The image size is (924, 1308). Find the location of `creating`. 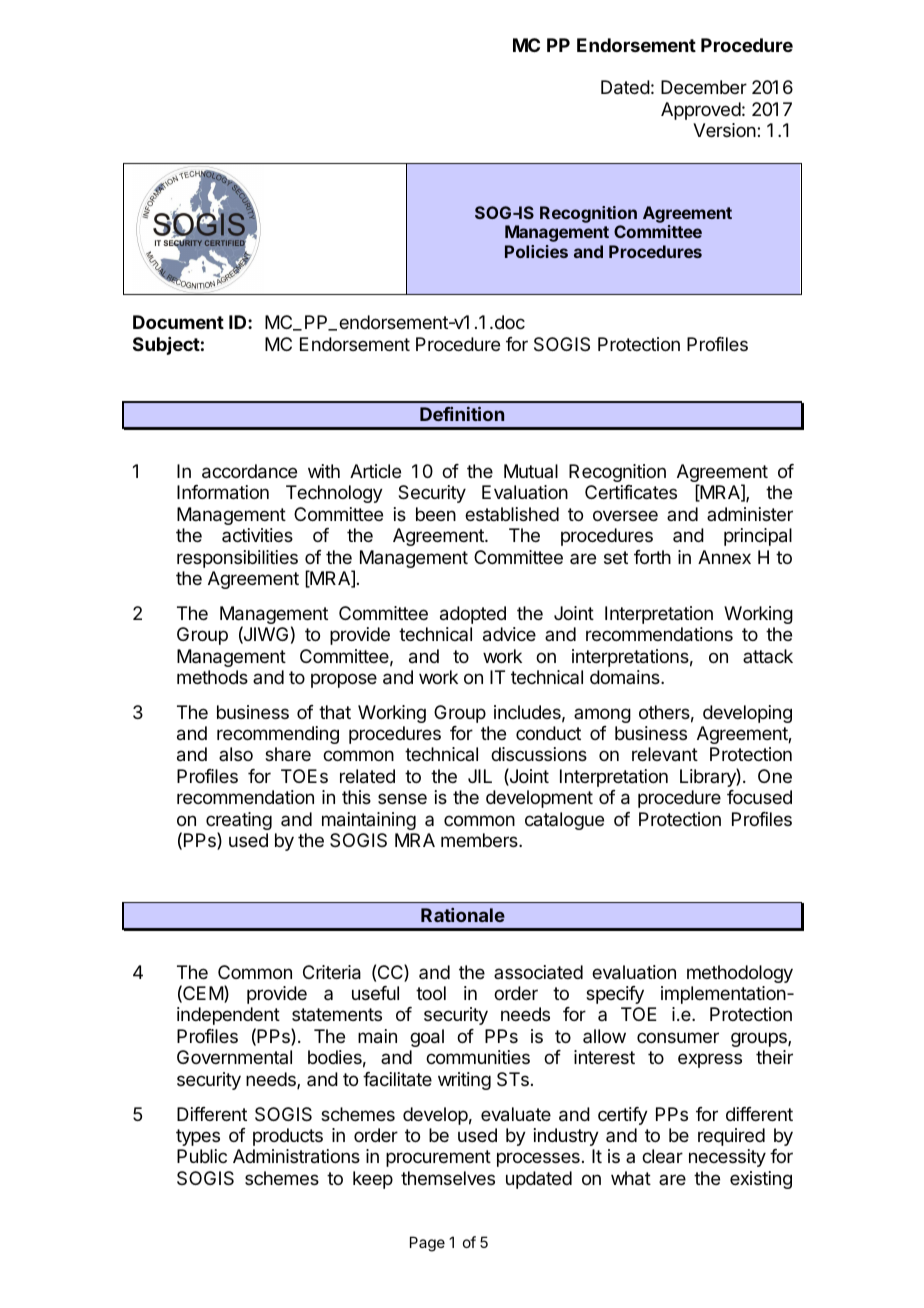

creating is located at coordinates (239, 822).
